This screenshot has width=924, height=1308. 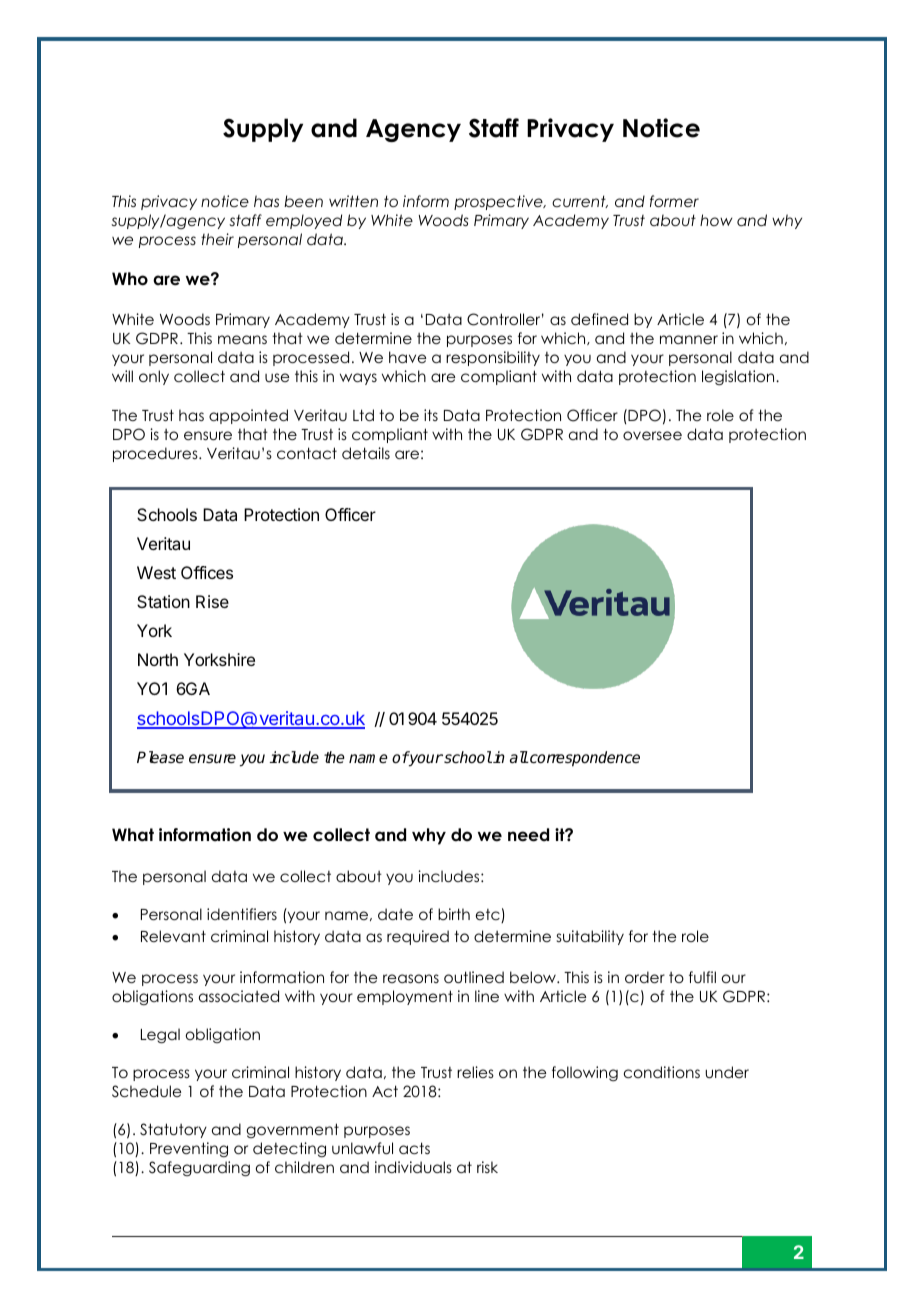 I want to click on all, so click(x=519, y=757).
